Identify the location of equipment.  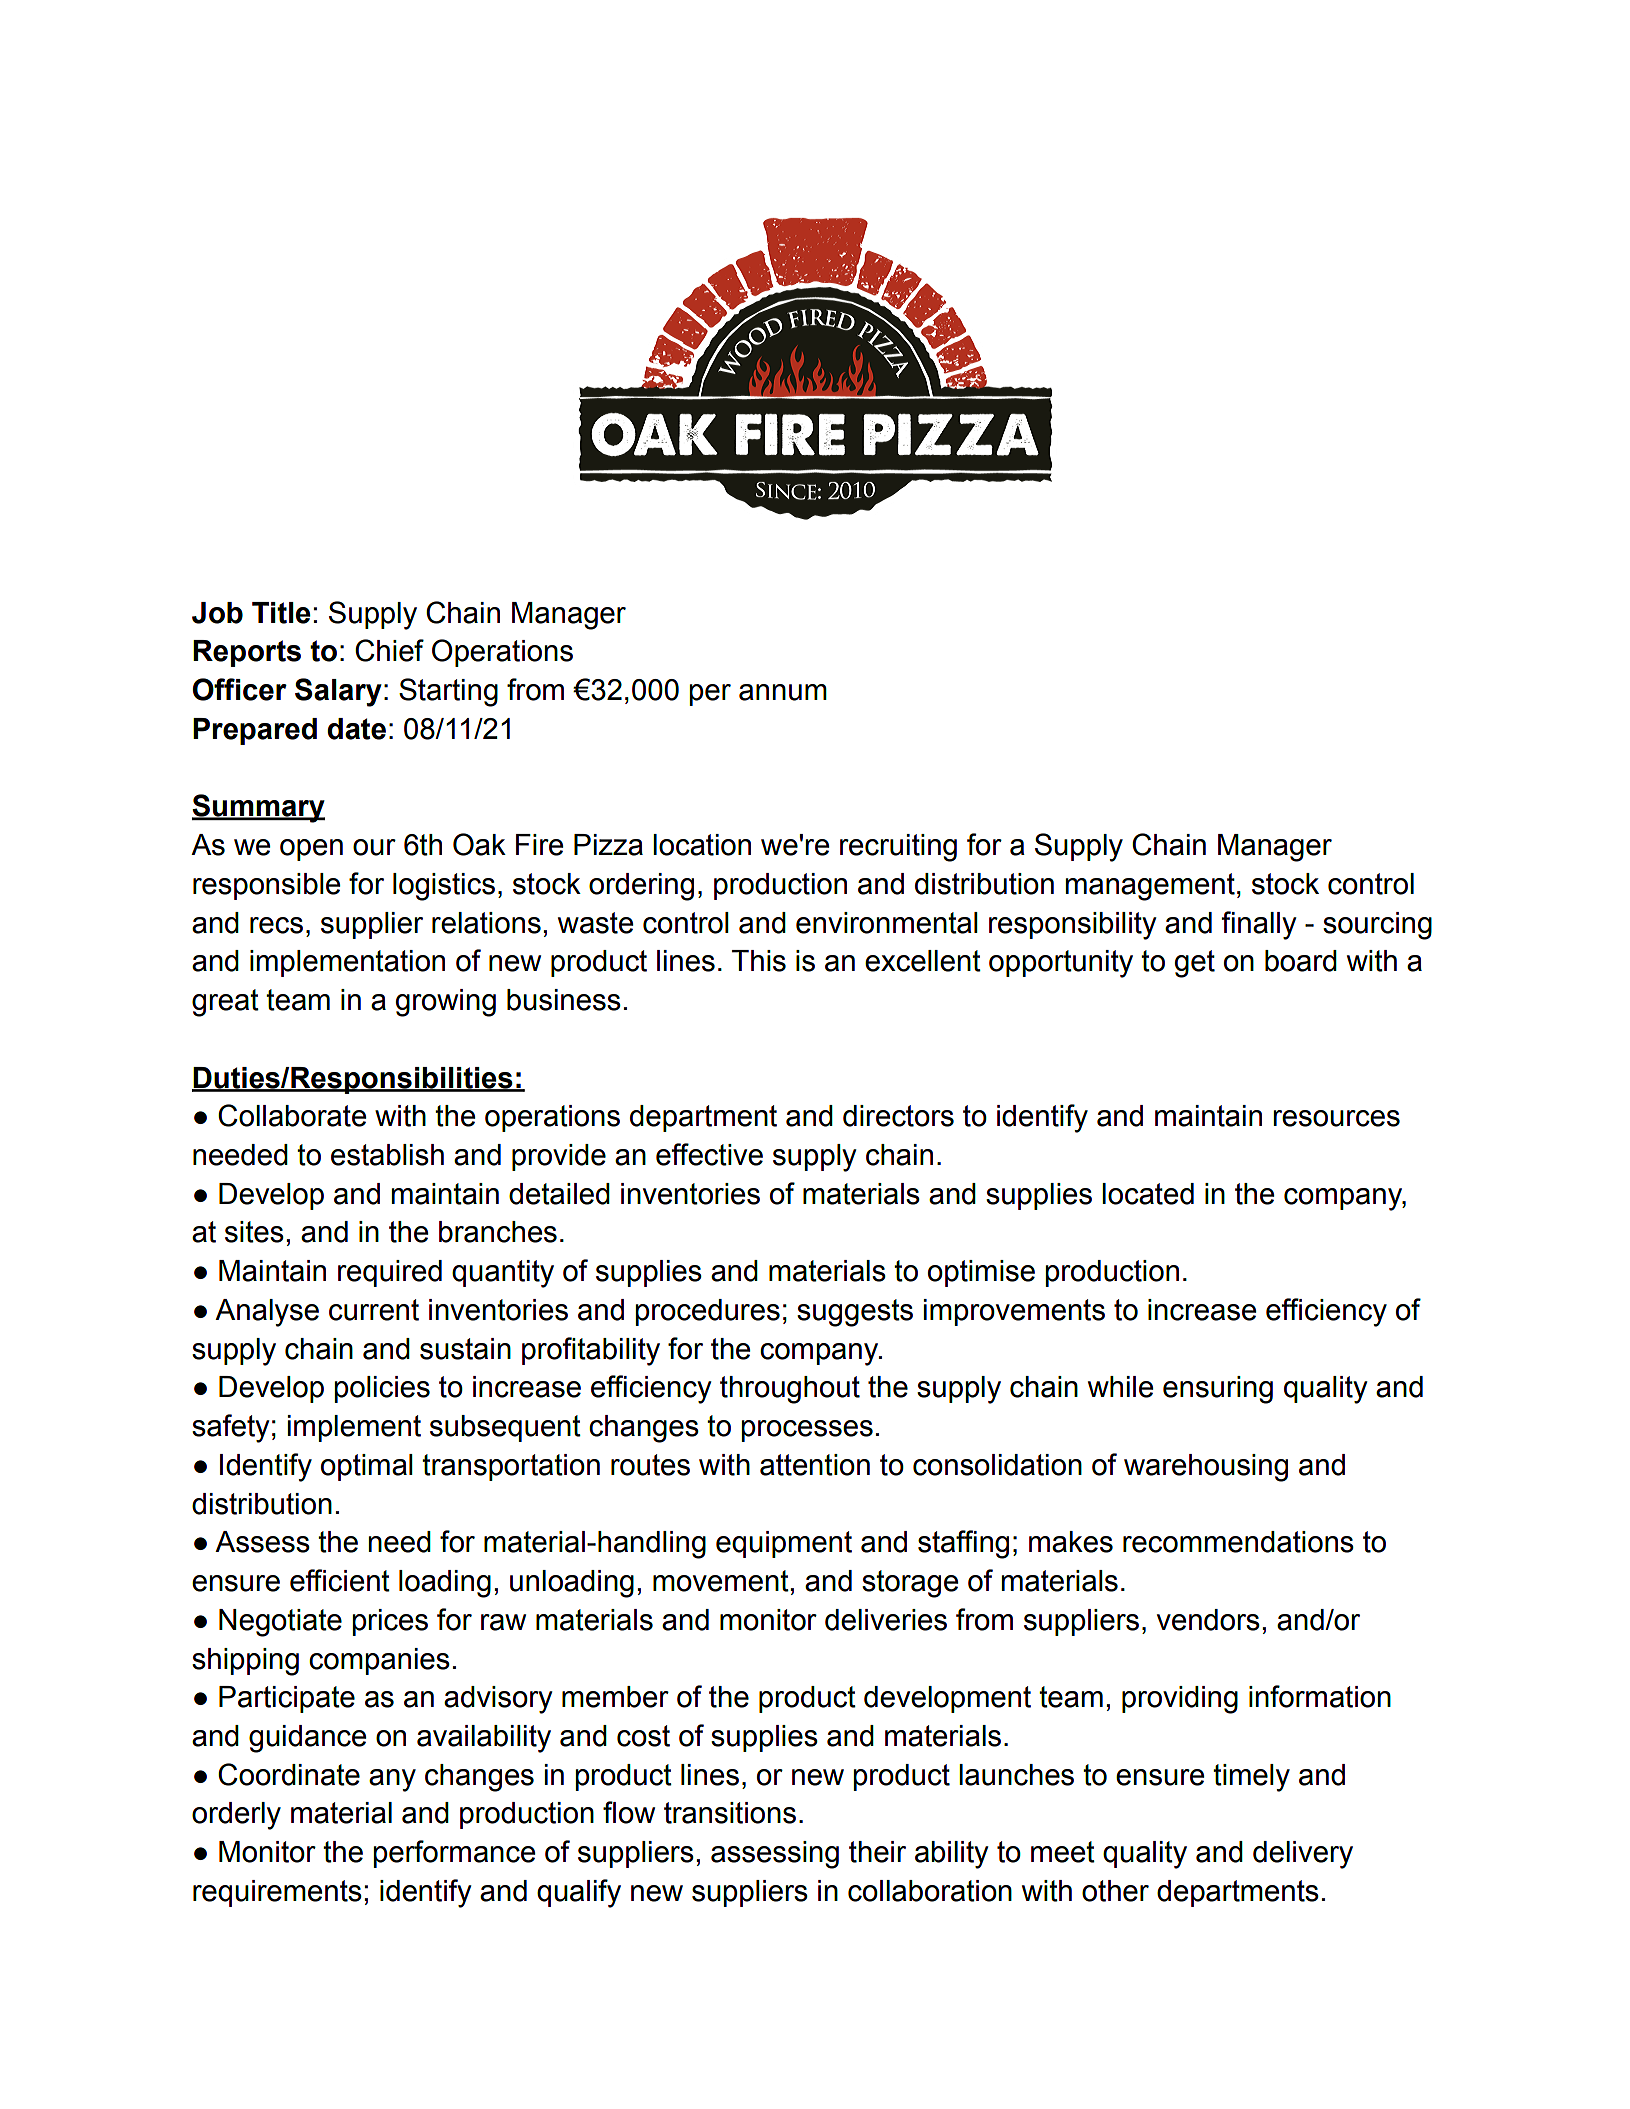
(784, 1544).
